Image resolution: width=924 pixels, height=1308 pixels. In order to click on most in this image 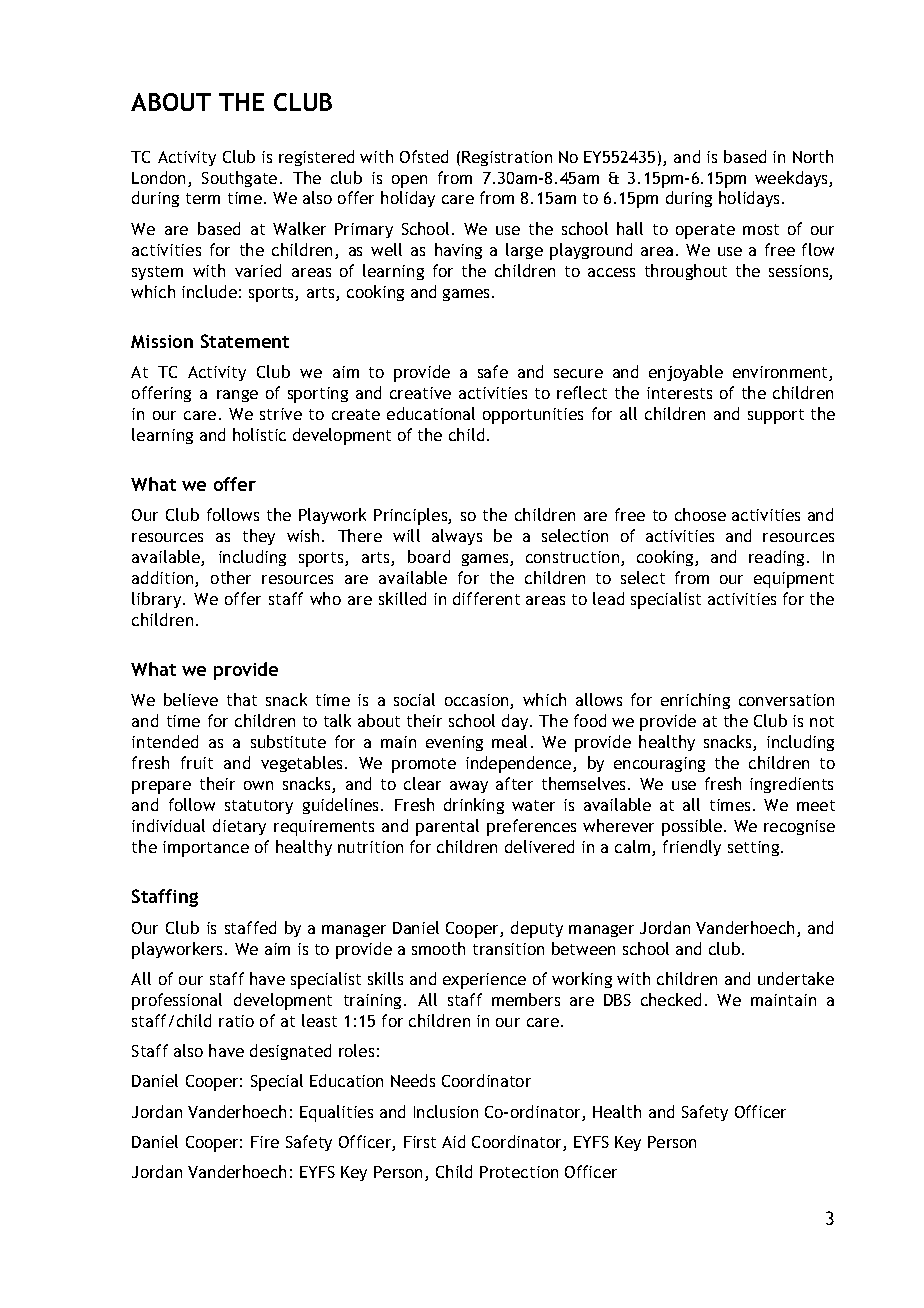, I will do `click(761, 229)`.
